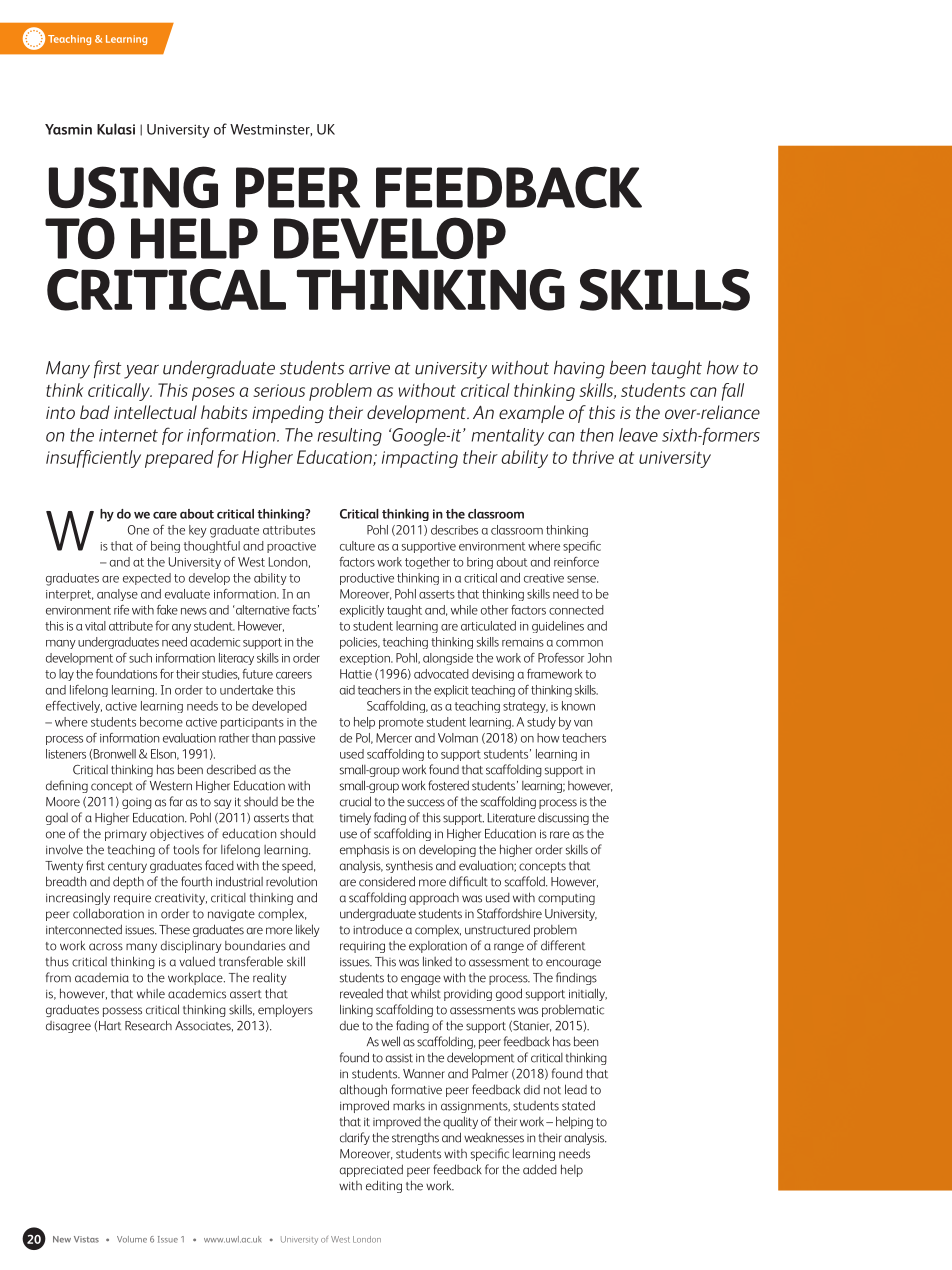 Image resolution: width=952 pixels, height=1270 pixels. I want to click on culture, so click(357, 546).
